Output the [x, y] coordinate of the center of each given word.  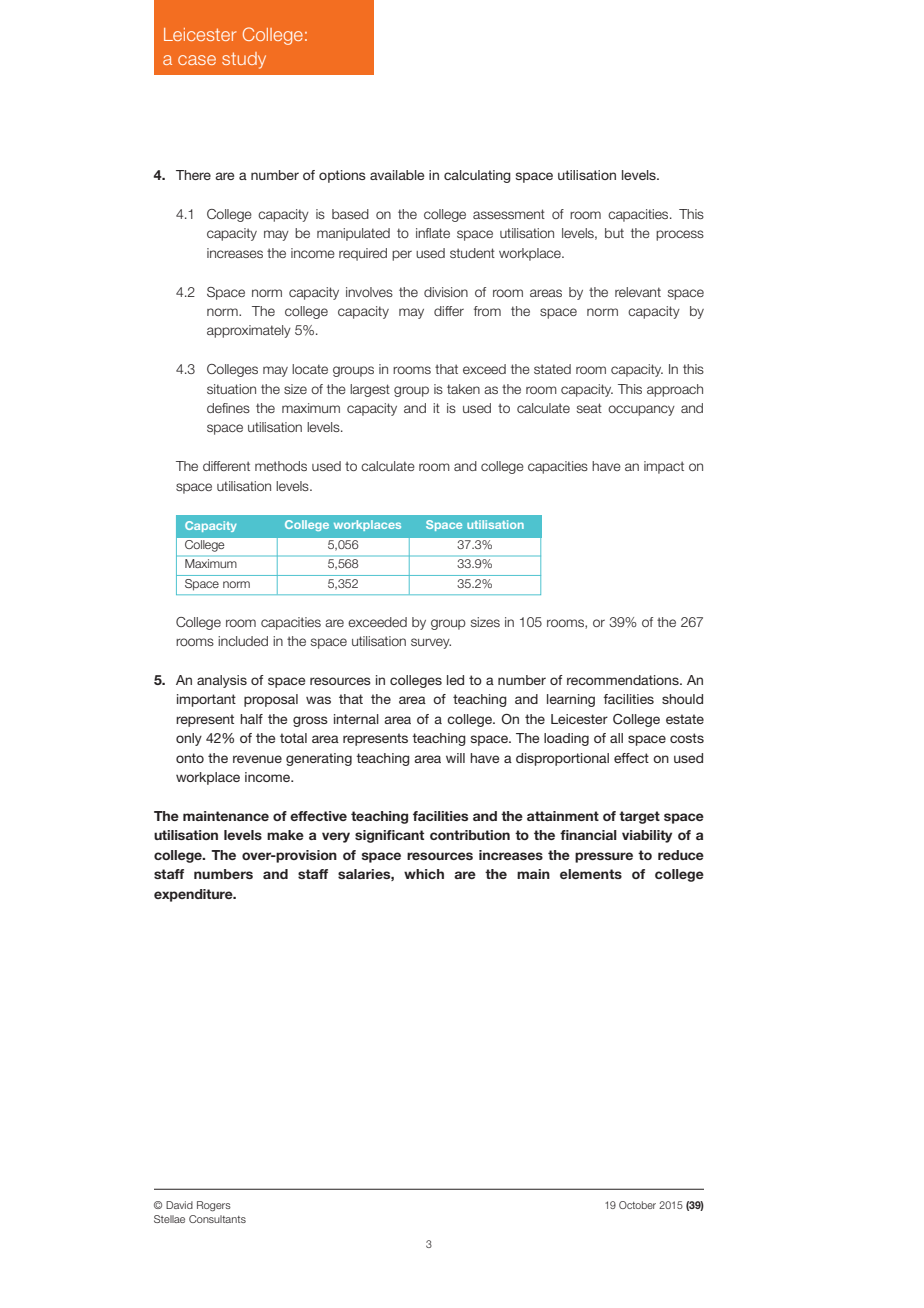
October [637, 1205]
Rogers [214, 1206]
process [680, 235]
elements [591, 874]
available [397, 175]
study [244, 60]
